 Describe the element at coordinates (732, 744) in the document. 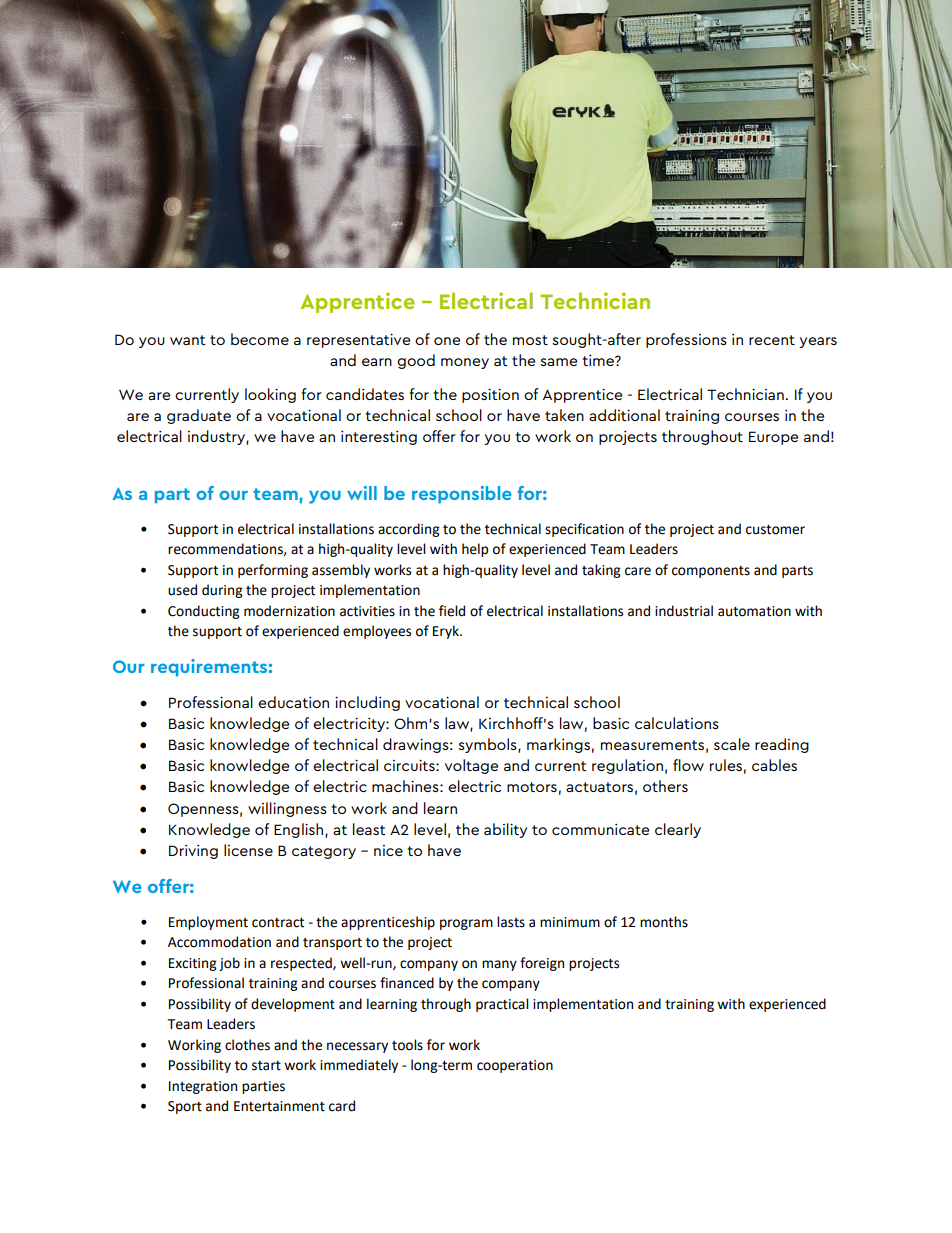

I see `scale` at that location.
